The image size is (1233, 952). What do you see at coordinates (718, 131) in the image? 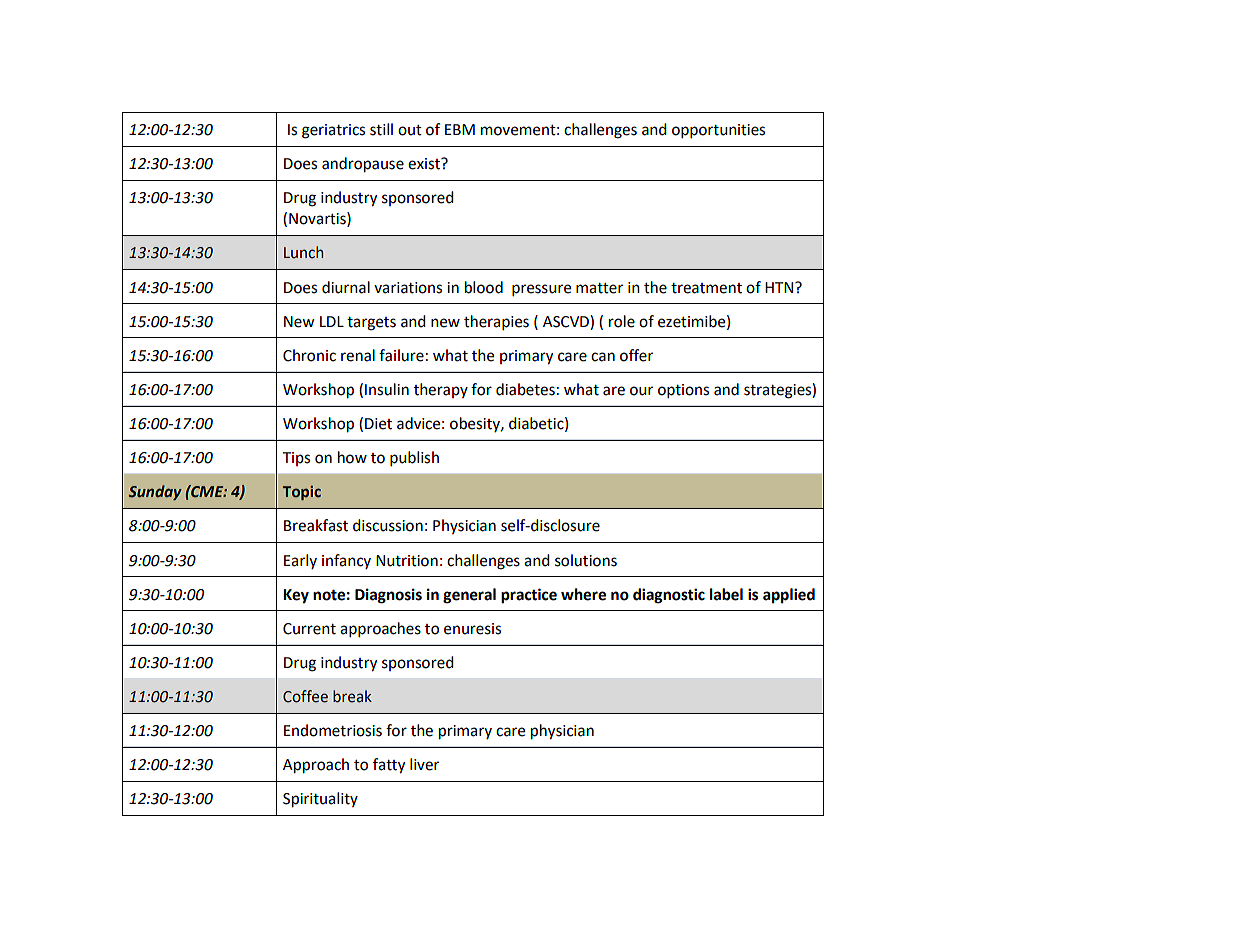
I see `opportunities` at bounding box center [718, 131].
